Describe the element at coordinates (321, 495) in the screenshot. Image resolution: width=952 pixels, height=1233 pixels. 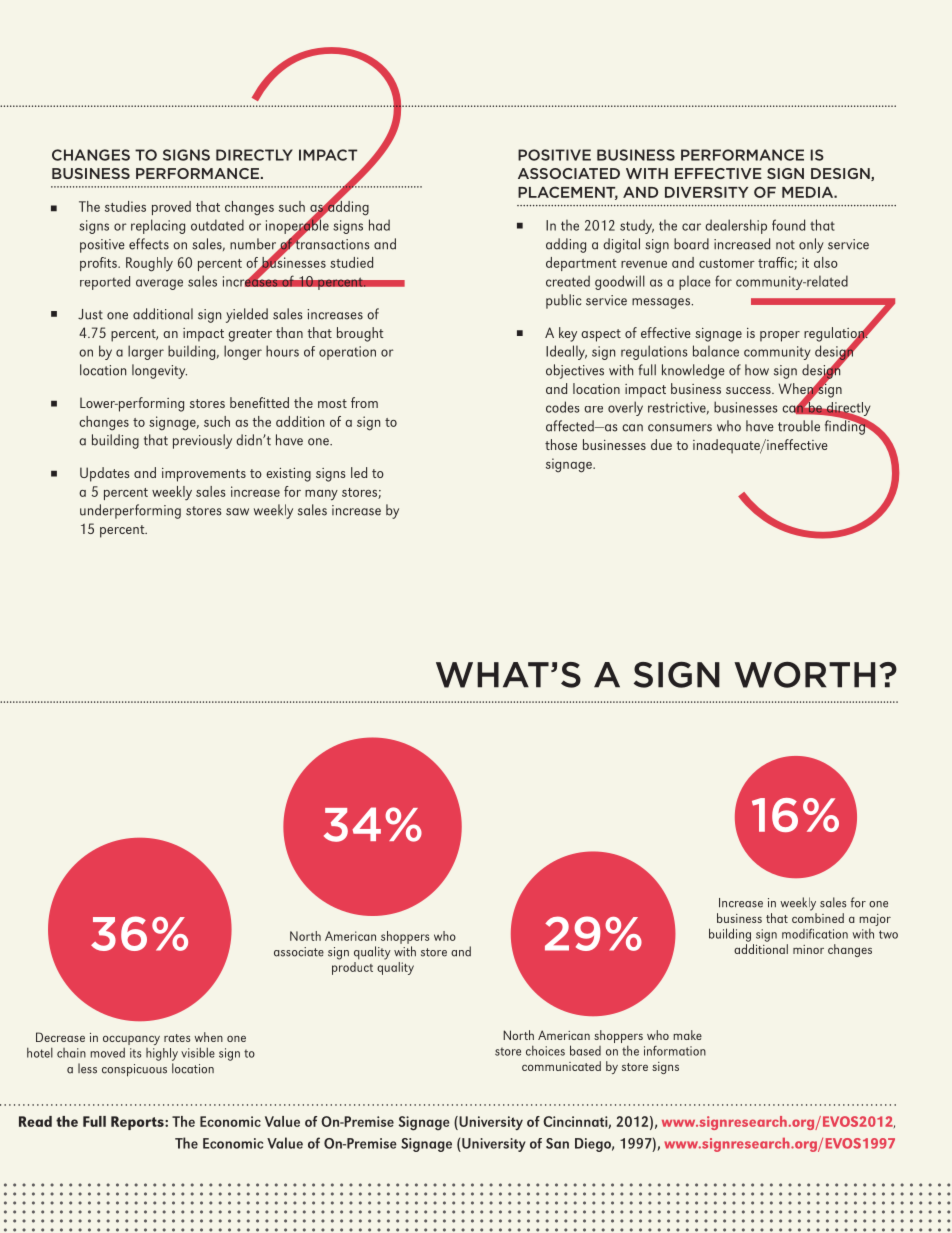
I see `many` at that location.
